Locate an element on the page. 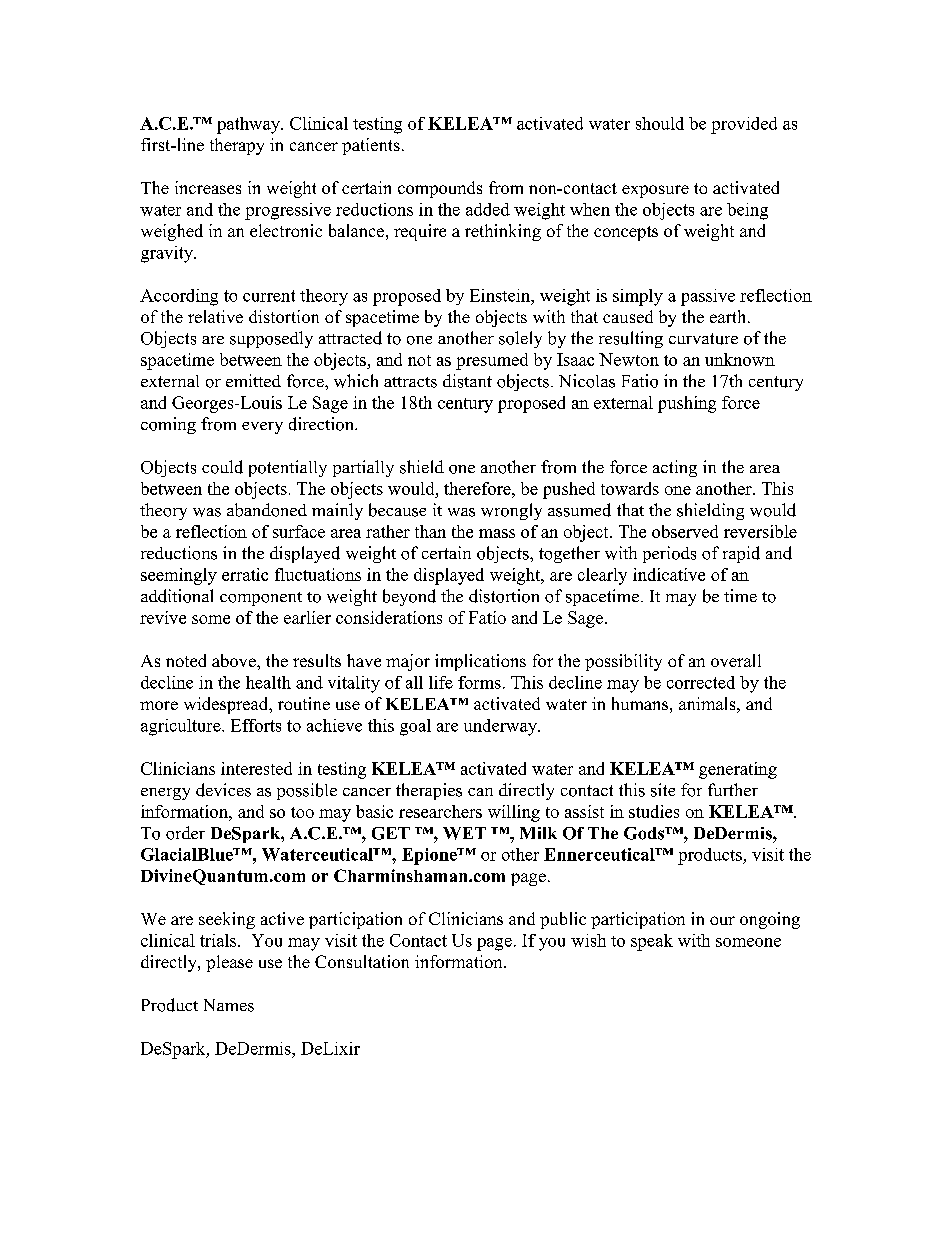  should is located at coordinates (660, 123).
